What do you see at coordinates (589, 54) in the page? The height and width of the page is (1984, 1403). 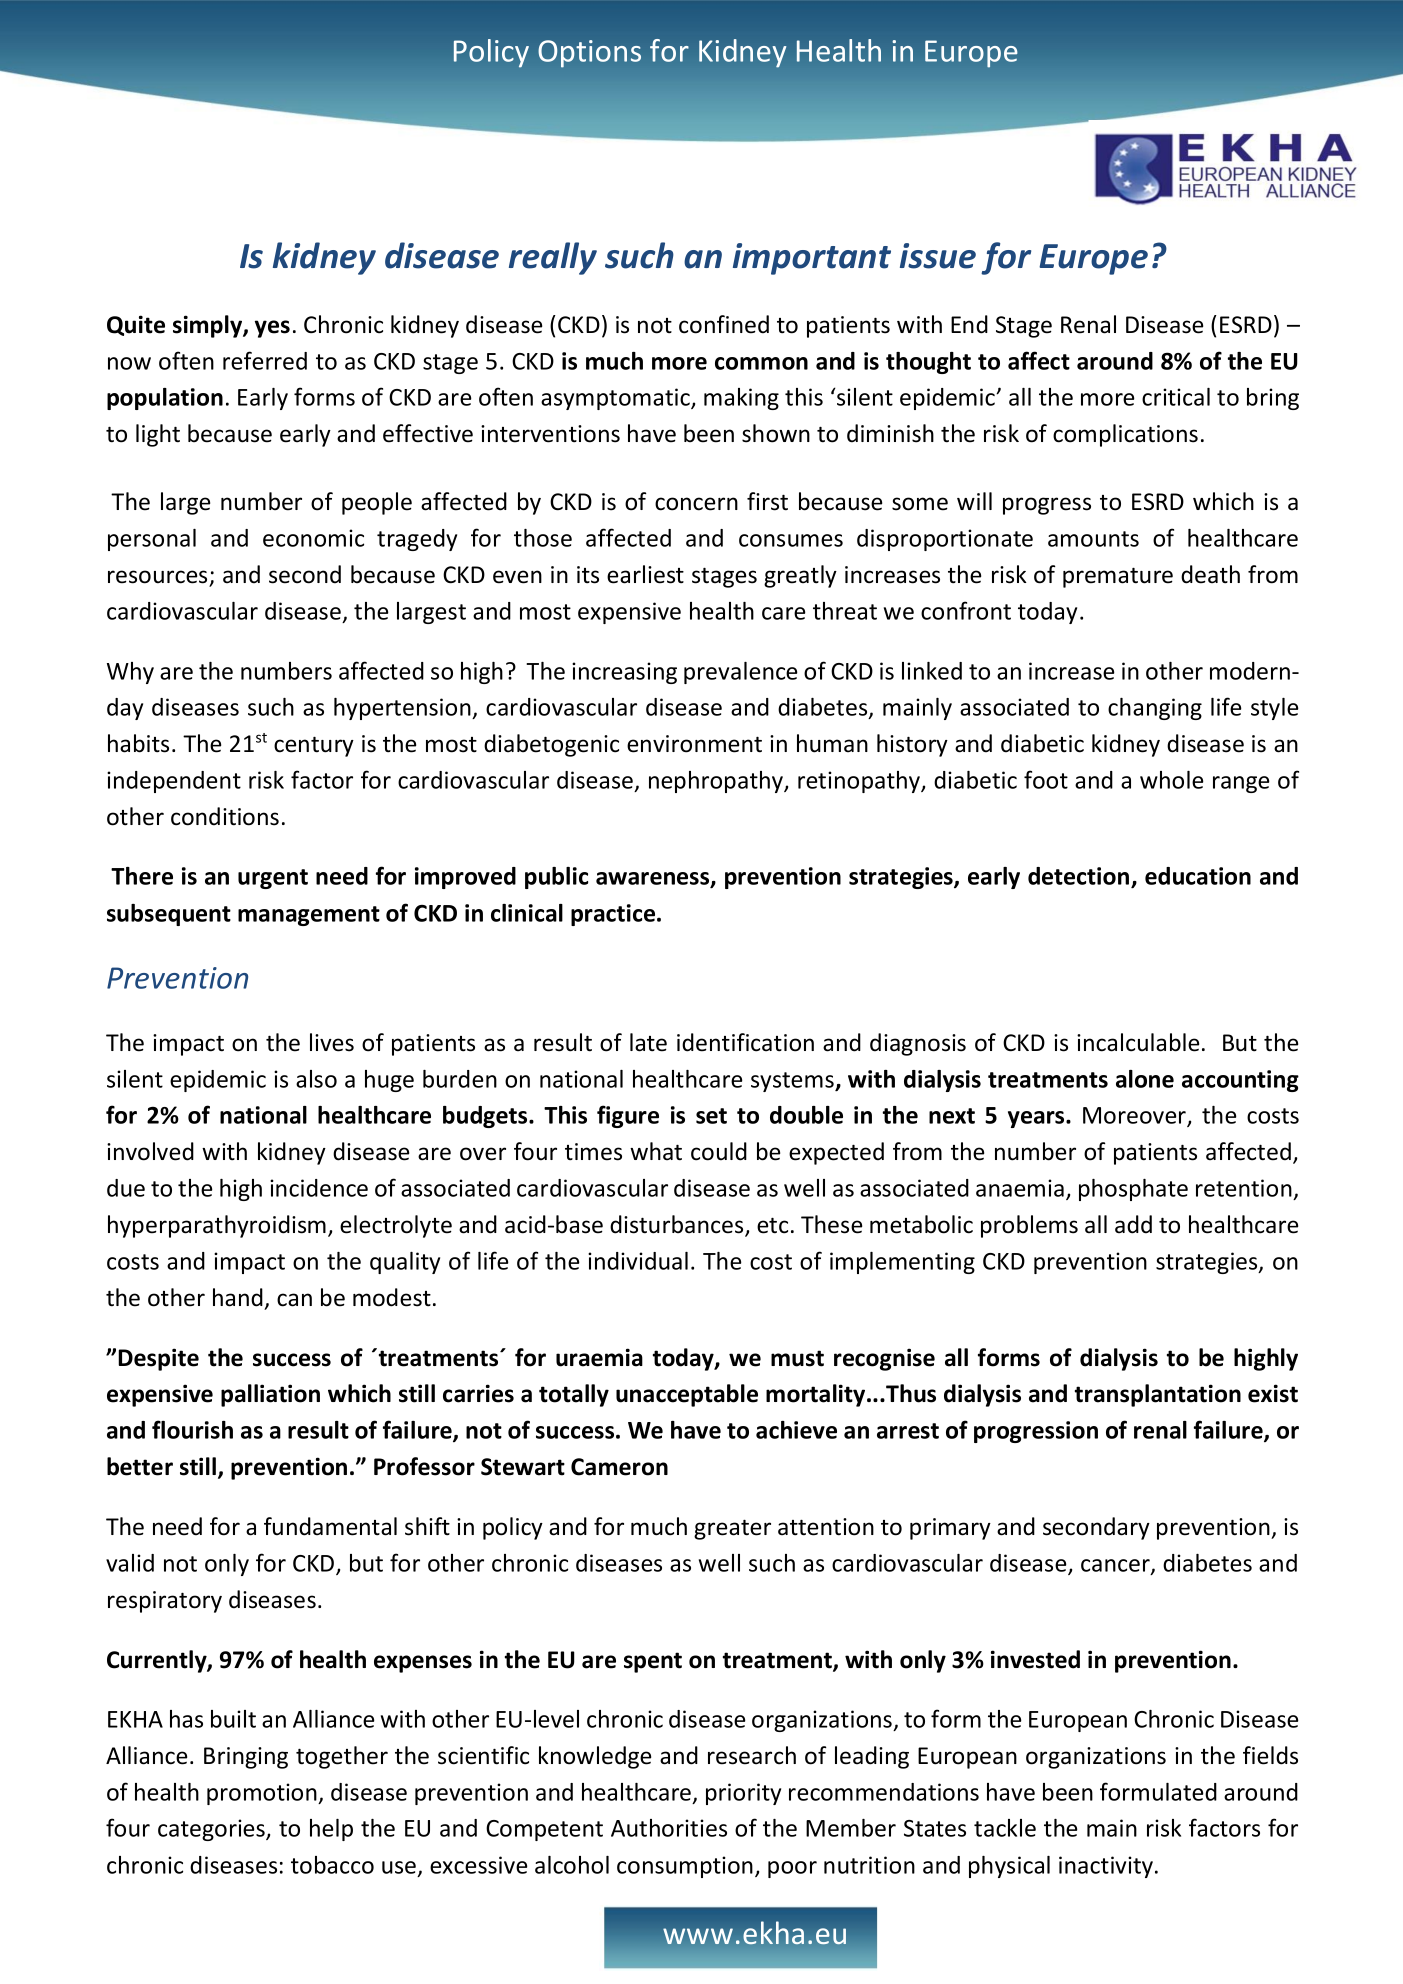 I see `Options` at bounding box center [589, 54].
